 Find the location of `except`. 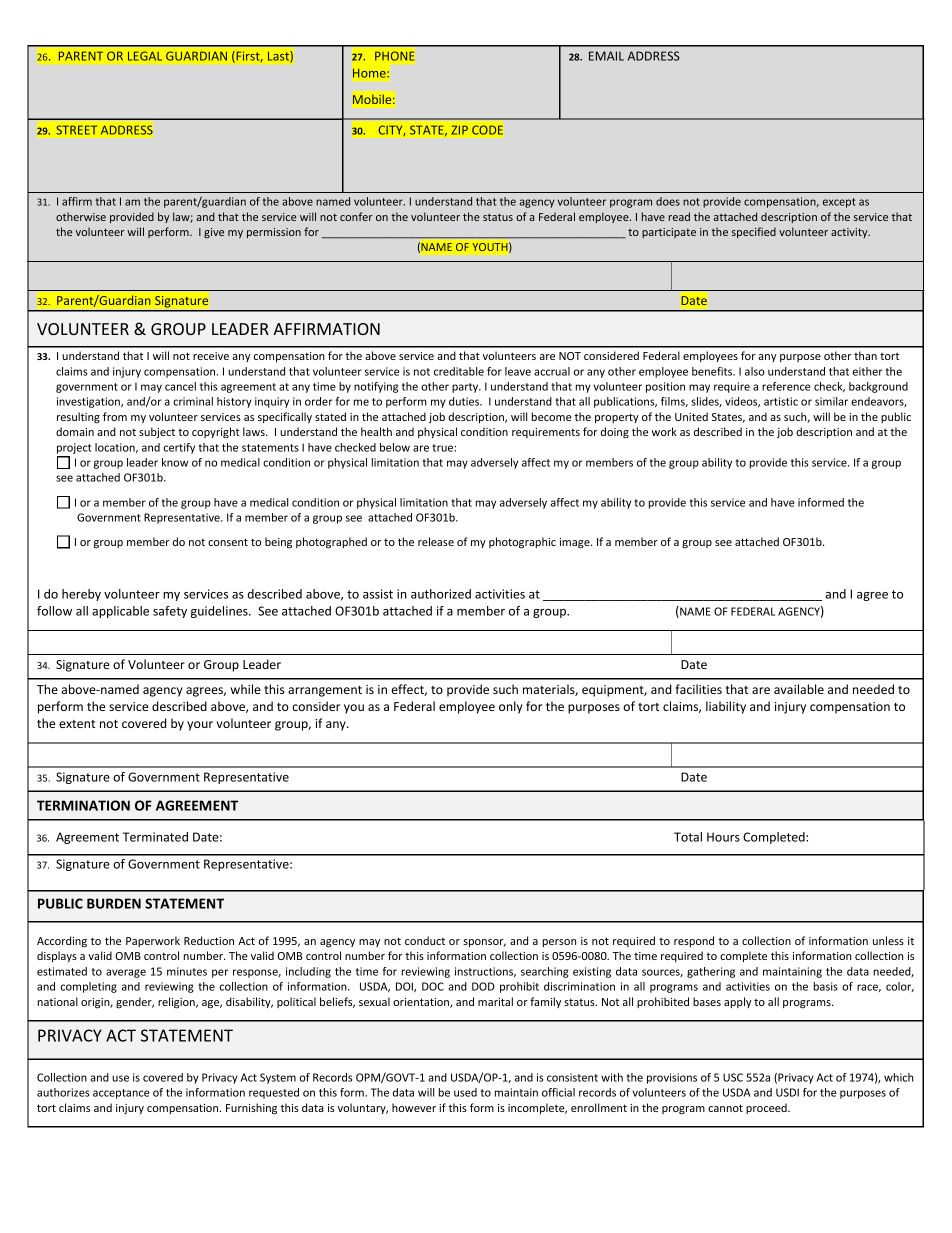

except is located at coordinates (839, 203).
